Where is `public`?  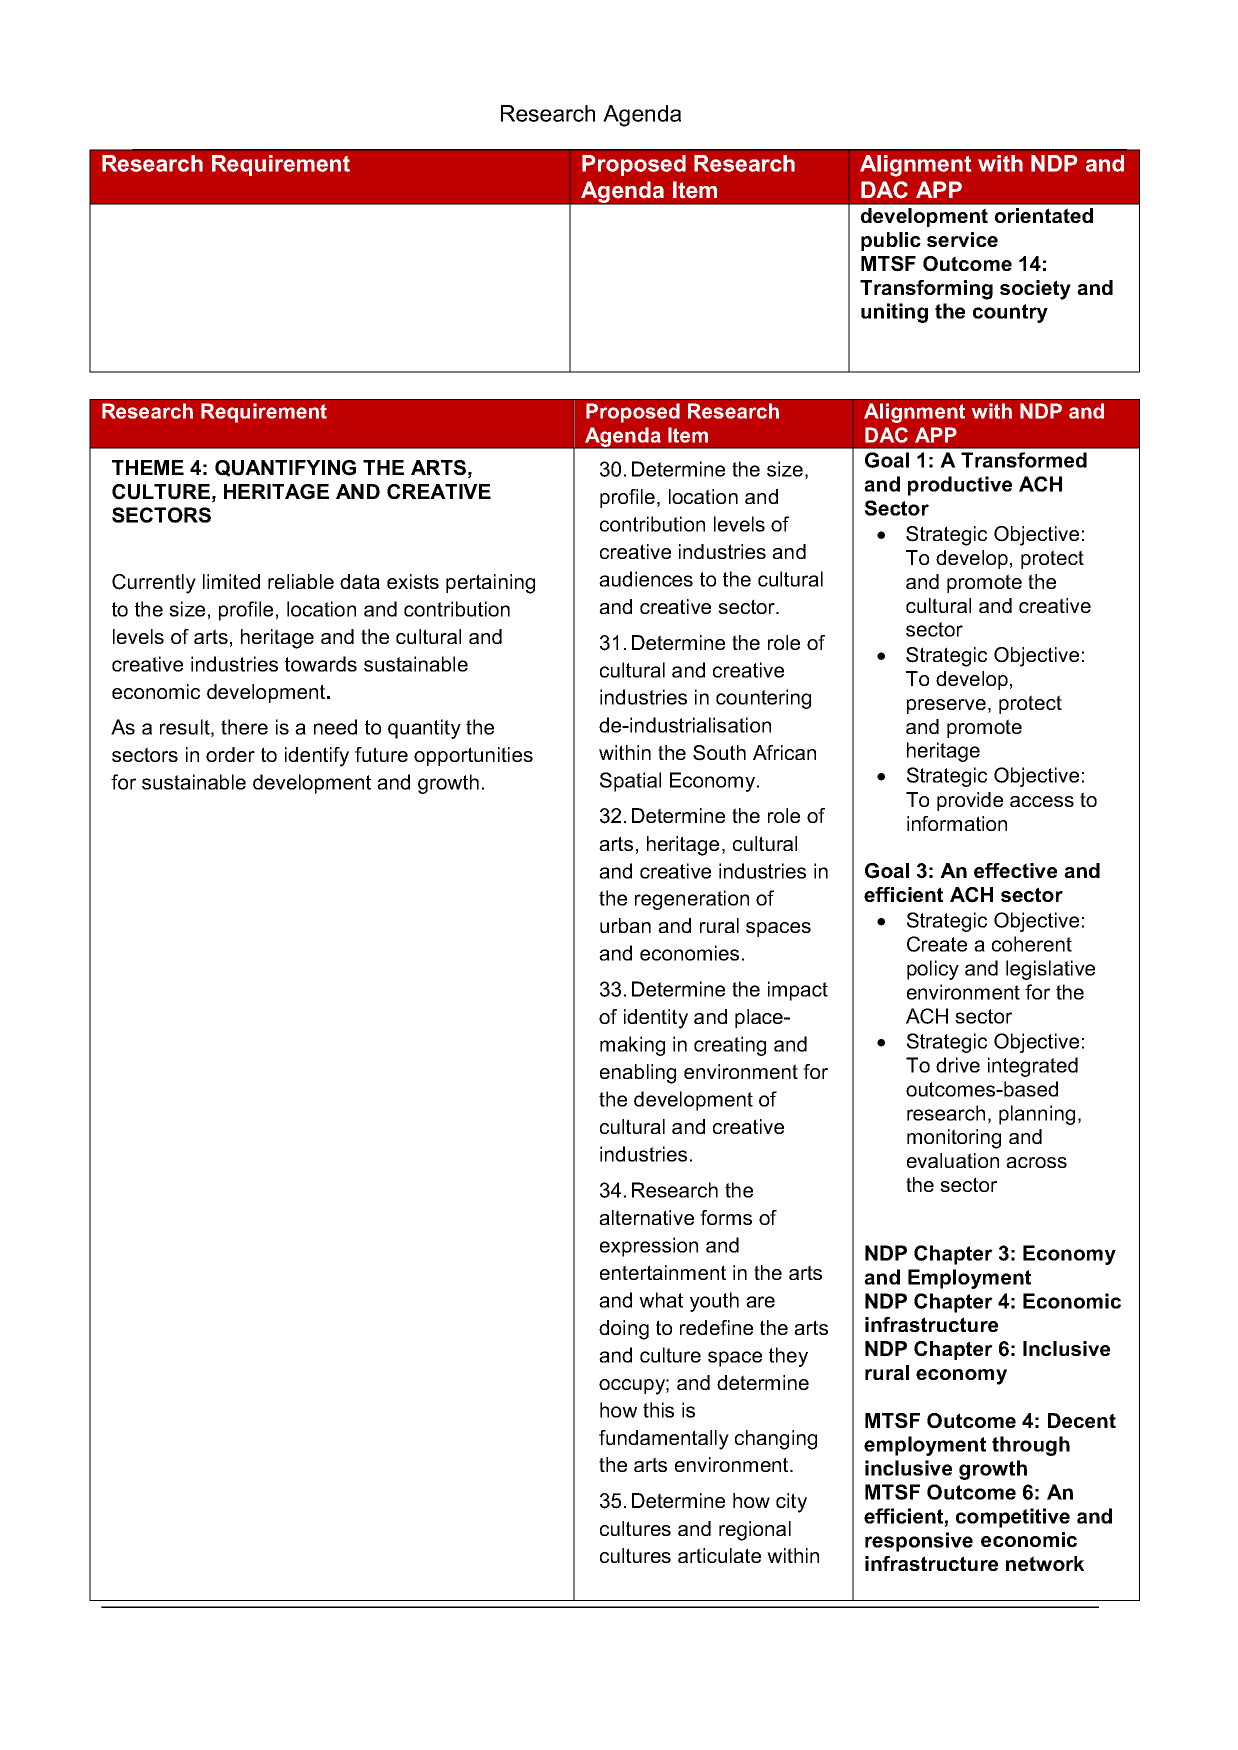
public is located at coordinates (891, 241).
